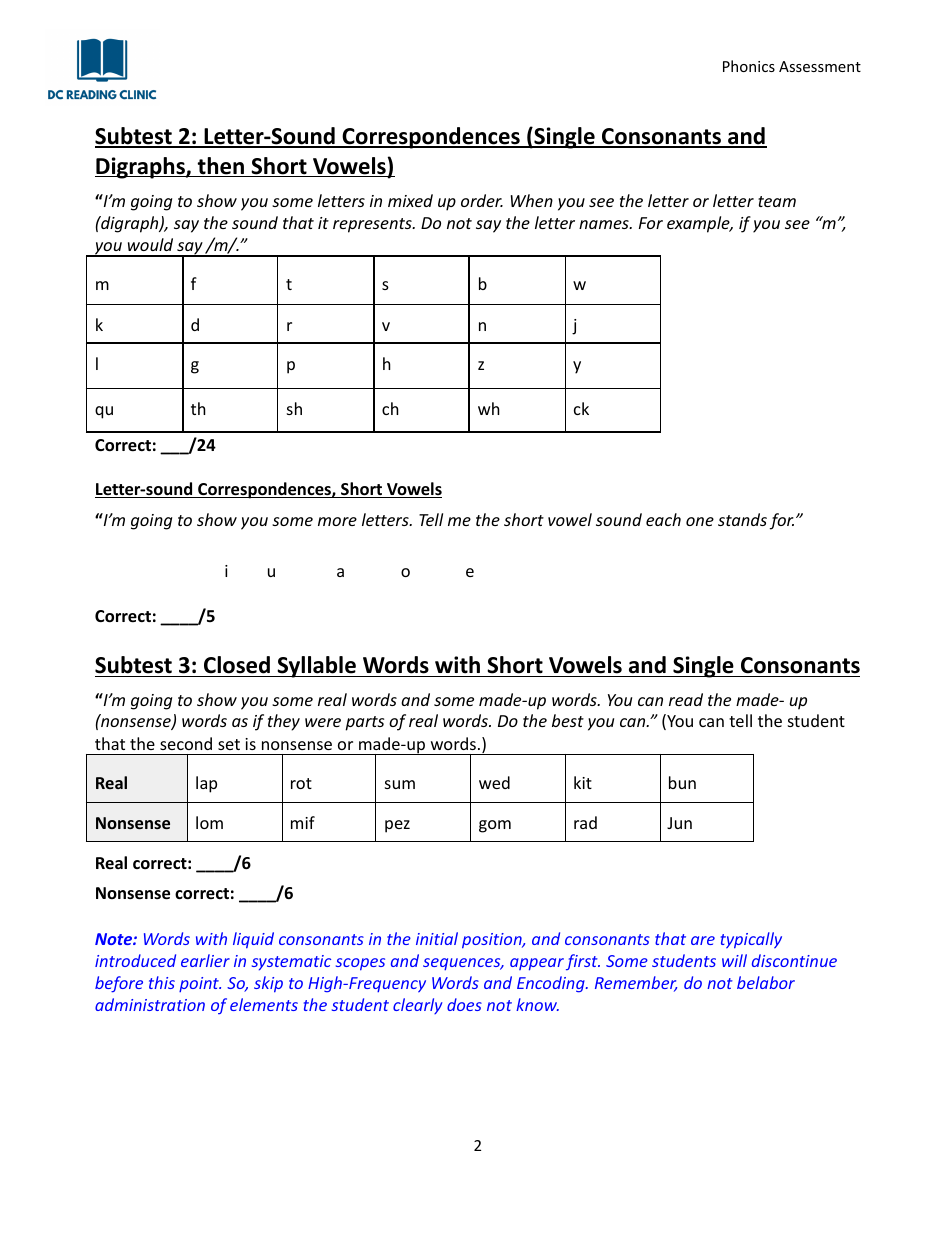  What do you see at coordinates (237, 665) in the image?
I see `Closed` at bounding box center [237, 665].
